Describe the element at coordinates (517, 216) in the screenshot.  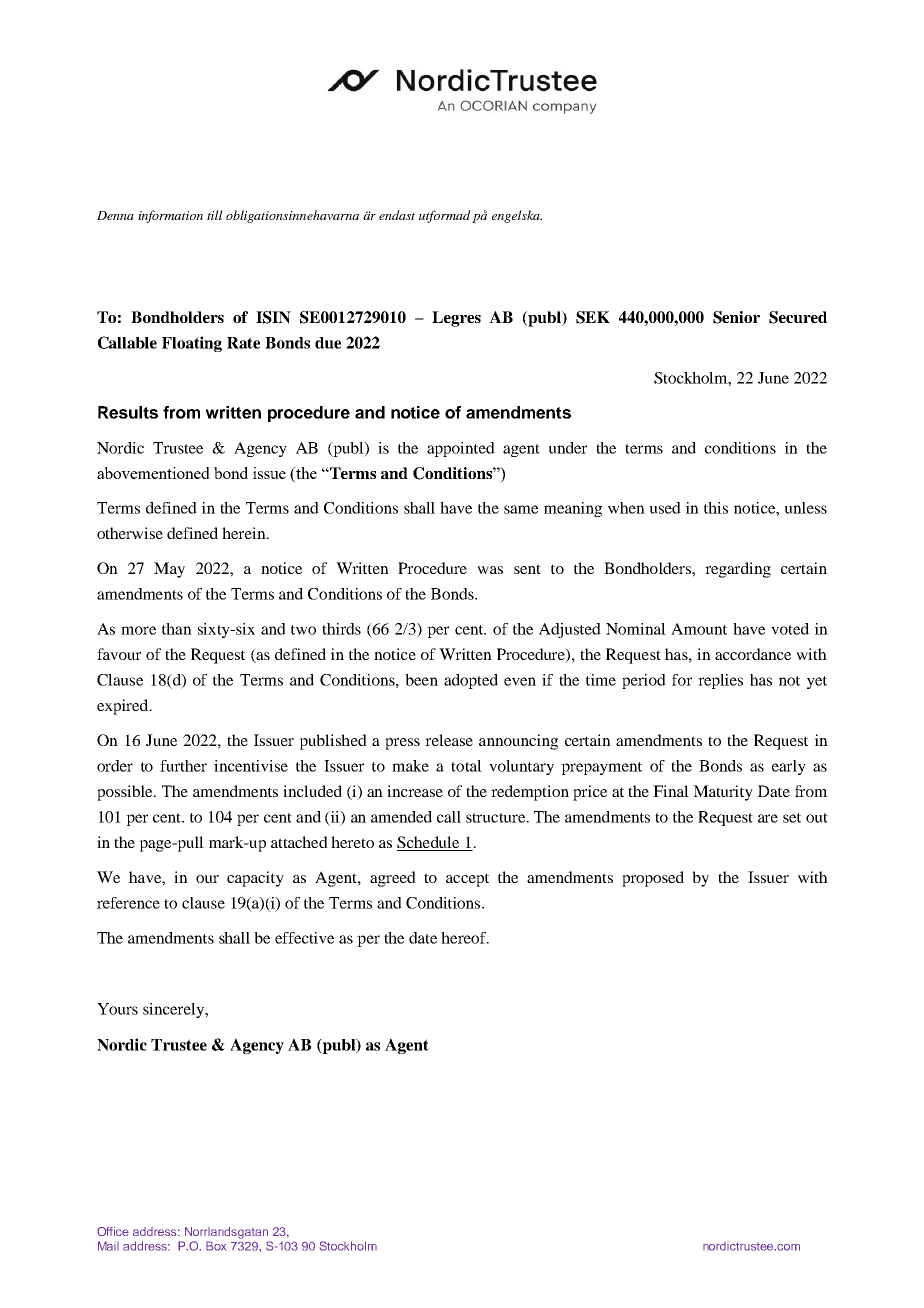
I see `engelska` at that location.
